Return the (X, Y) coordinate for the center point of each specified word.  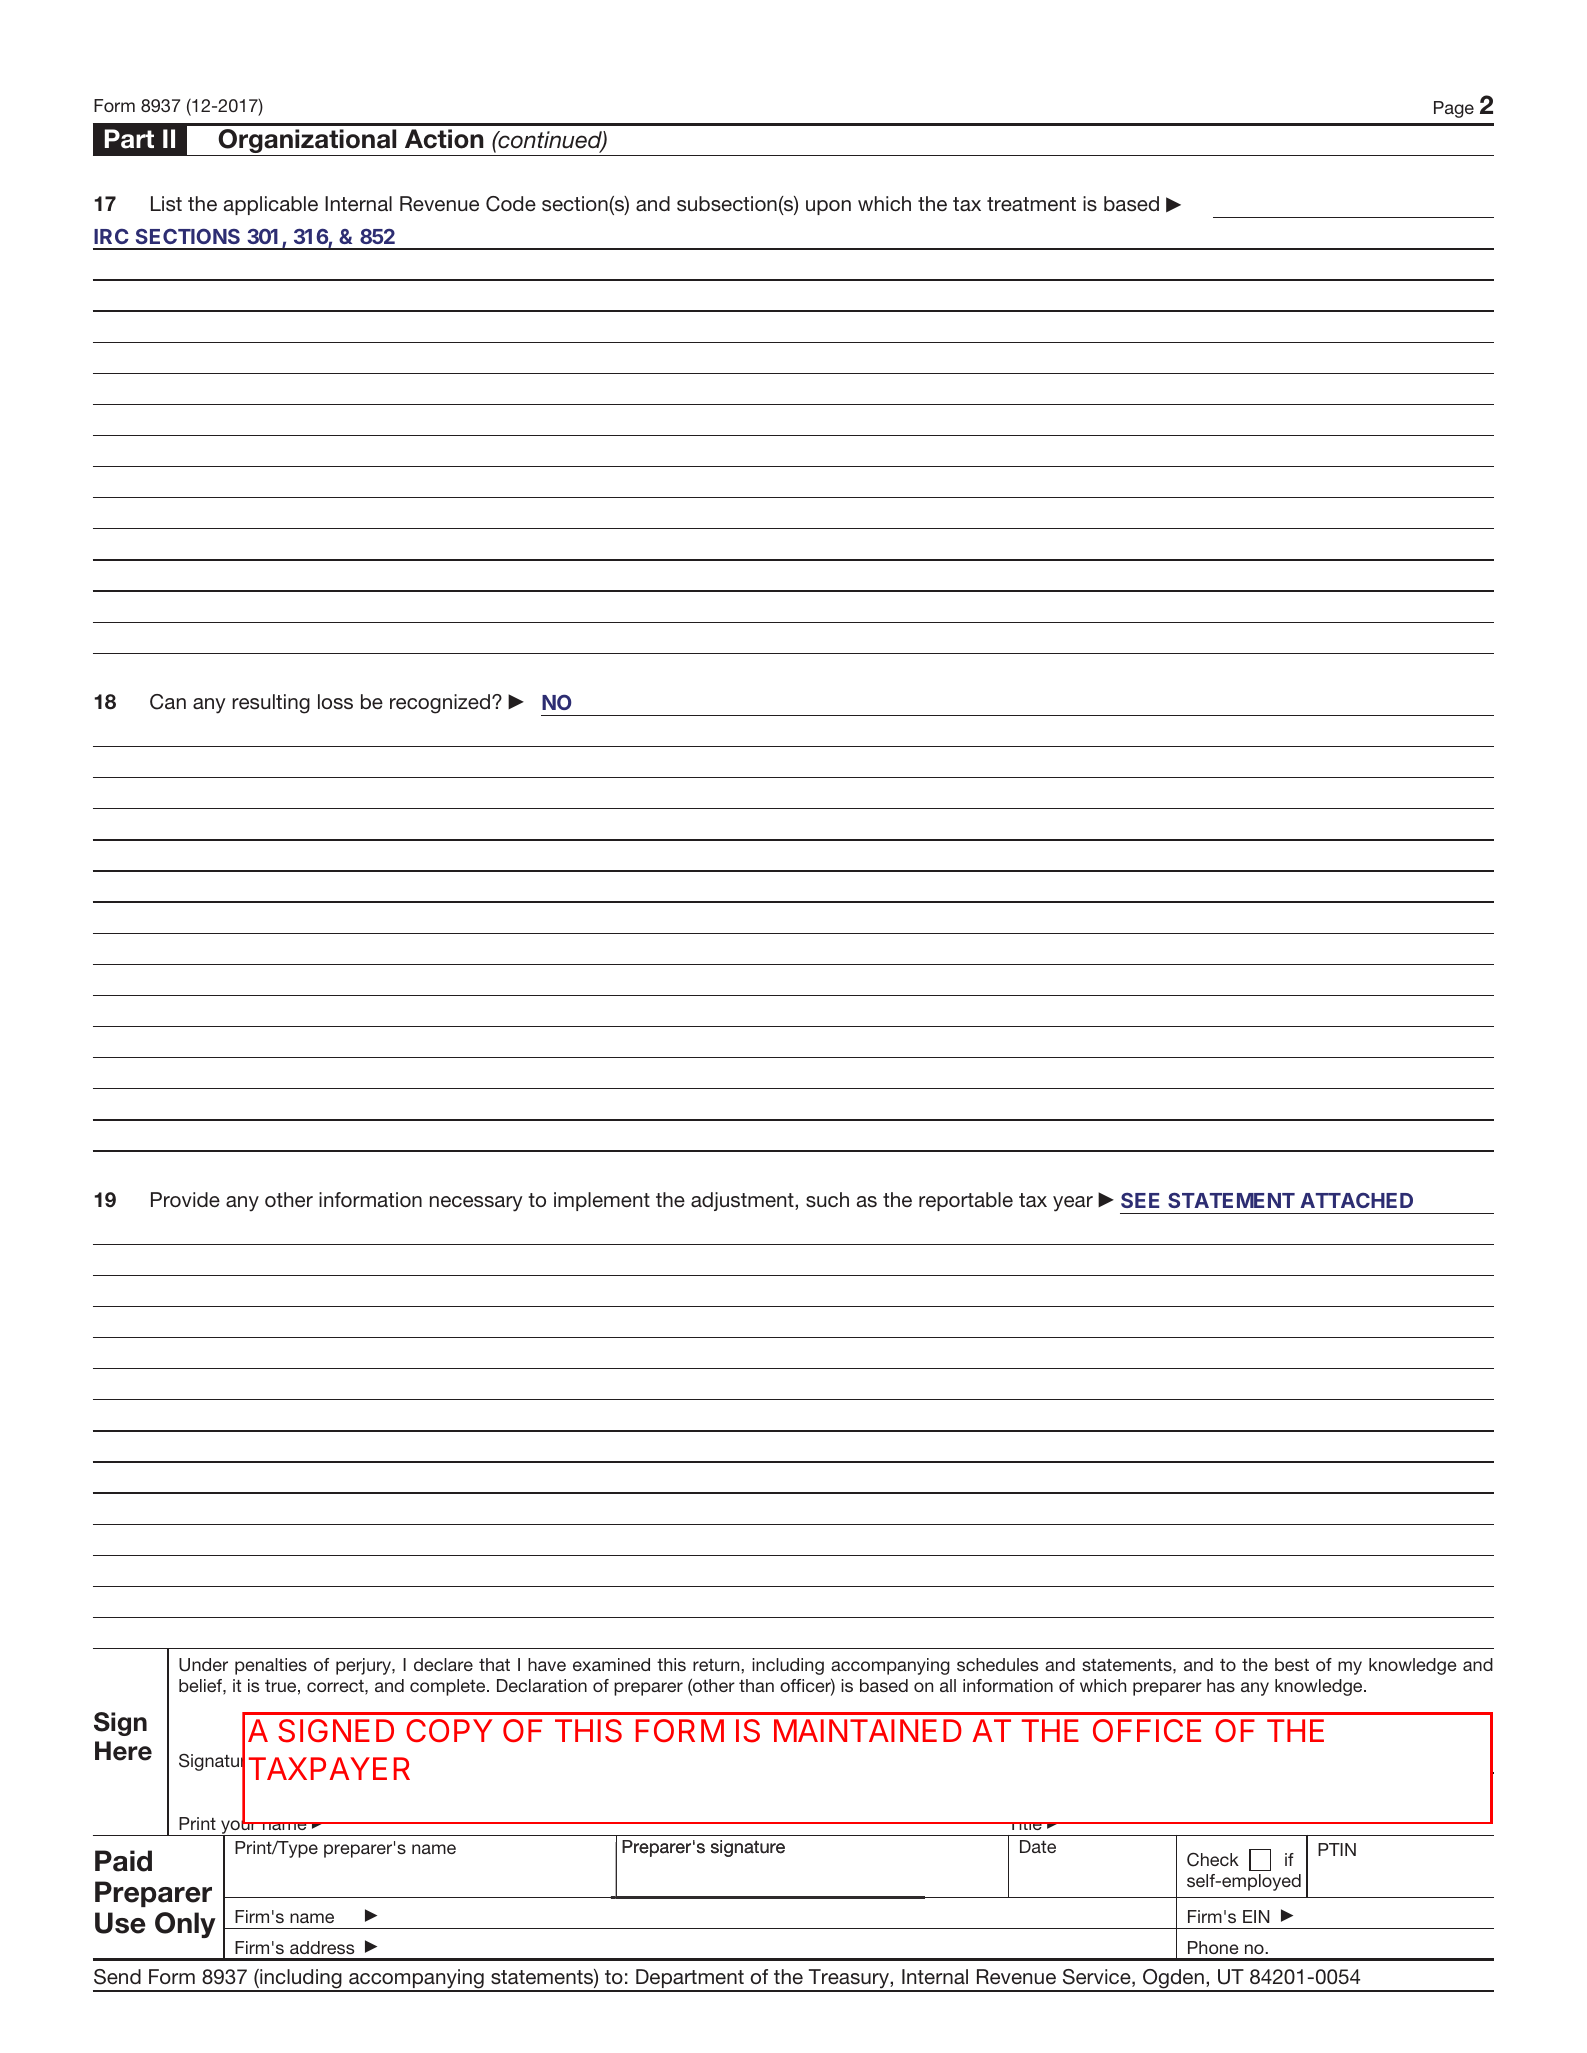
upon (828, 207)
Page (1454, 109)
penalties (271, 1666)
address (322, 1947)
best (1292, 1664)
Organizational (307, 142)
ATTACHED (1356, 1200)
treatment (1031, 204)
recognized (440, 704)
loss (335, 702)
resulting (271, 704)
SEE (1140, 1200)
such (827, 1199)
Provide (185, 1199)
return (717, 1665)
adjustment (743, 1201)
